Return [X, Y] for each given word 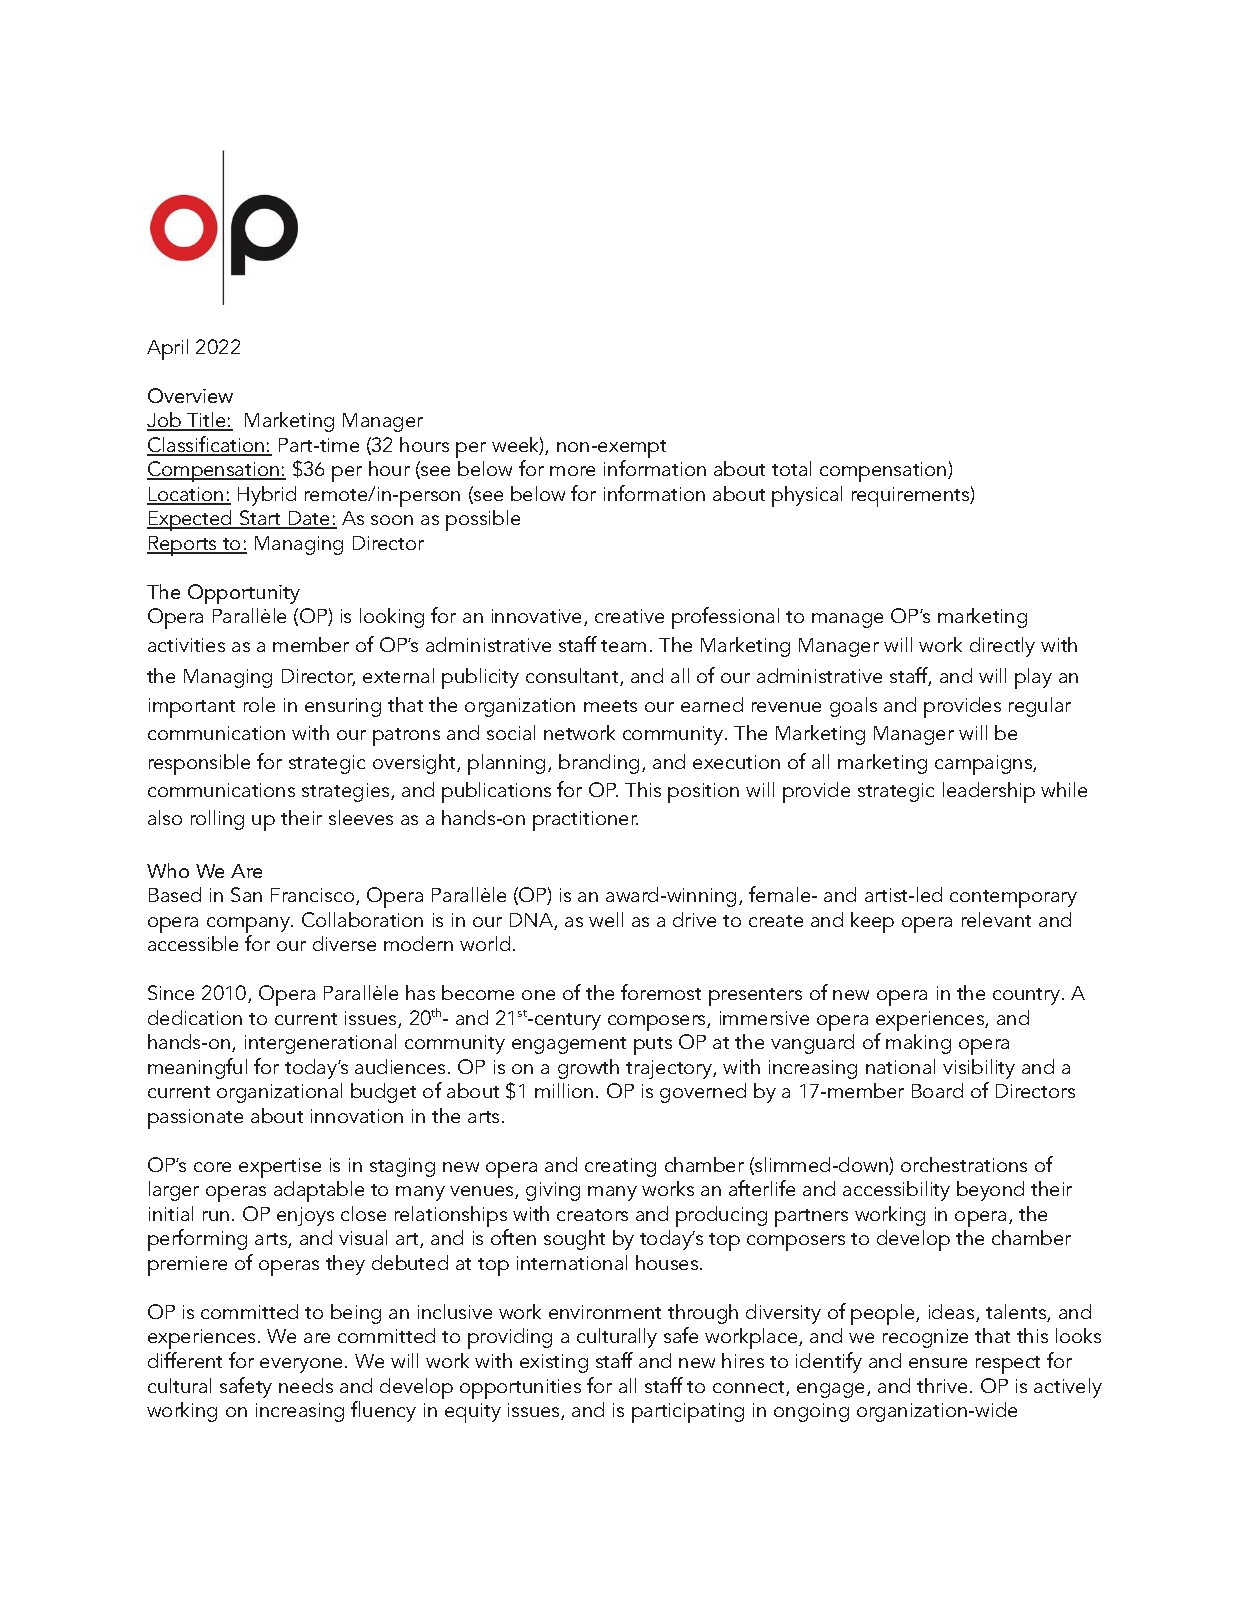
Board [937, 1090]
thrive [942, 1385]
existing [554, 1363]
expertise [280, 1168]
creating [620, 1167]
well [606, 919]
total [791, 468]
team [623, 646]
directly [1002, 647]
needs [306, 1385]
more [572, 471]
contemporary [1013, 899]
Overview [190, 395]
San [246, 894]
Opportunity [244, 594]
